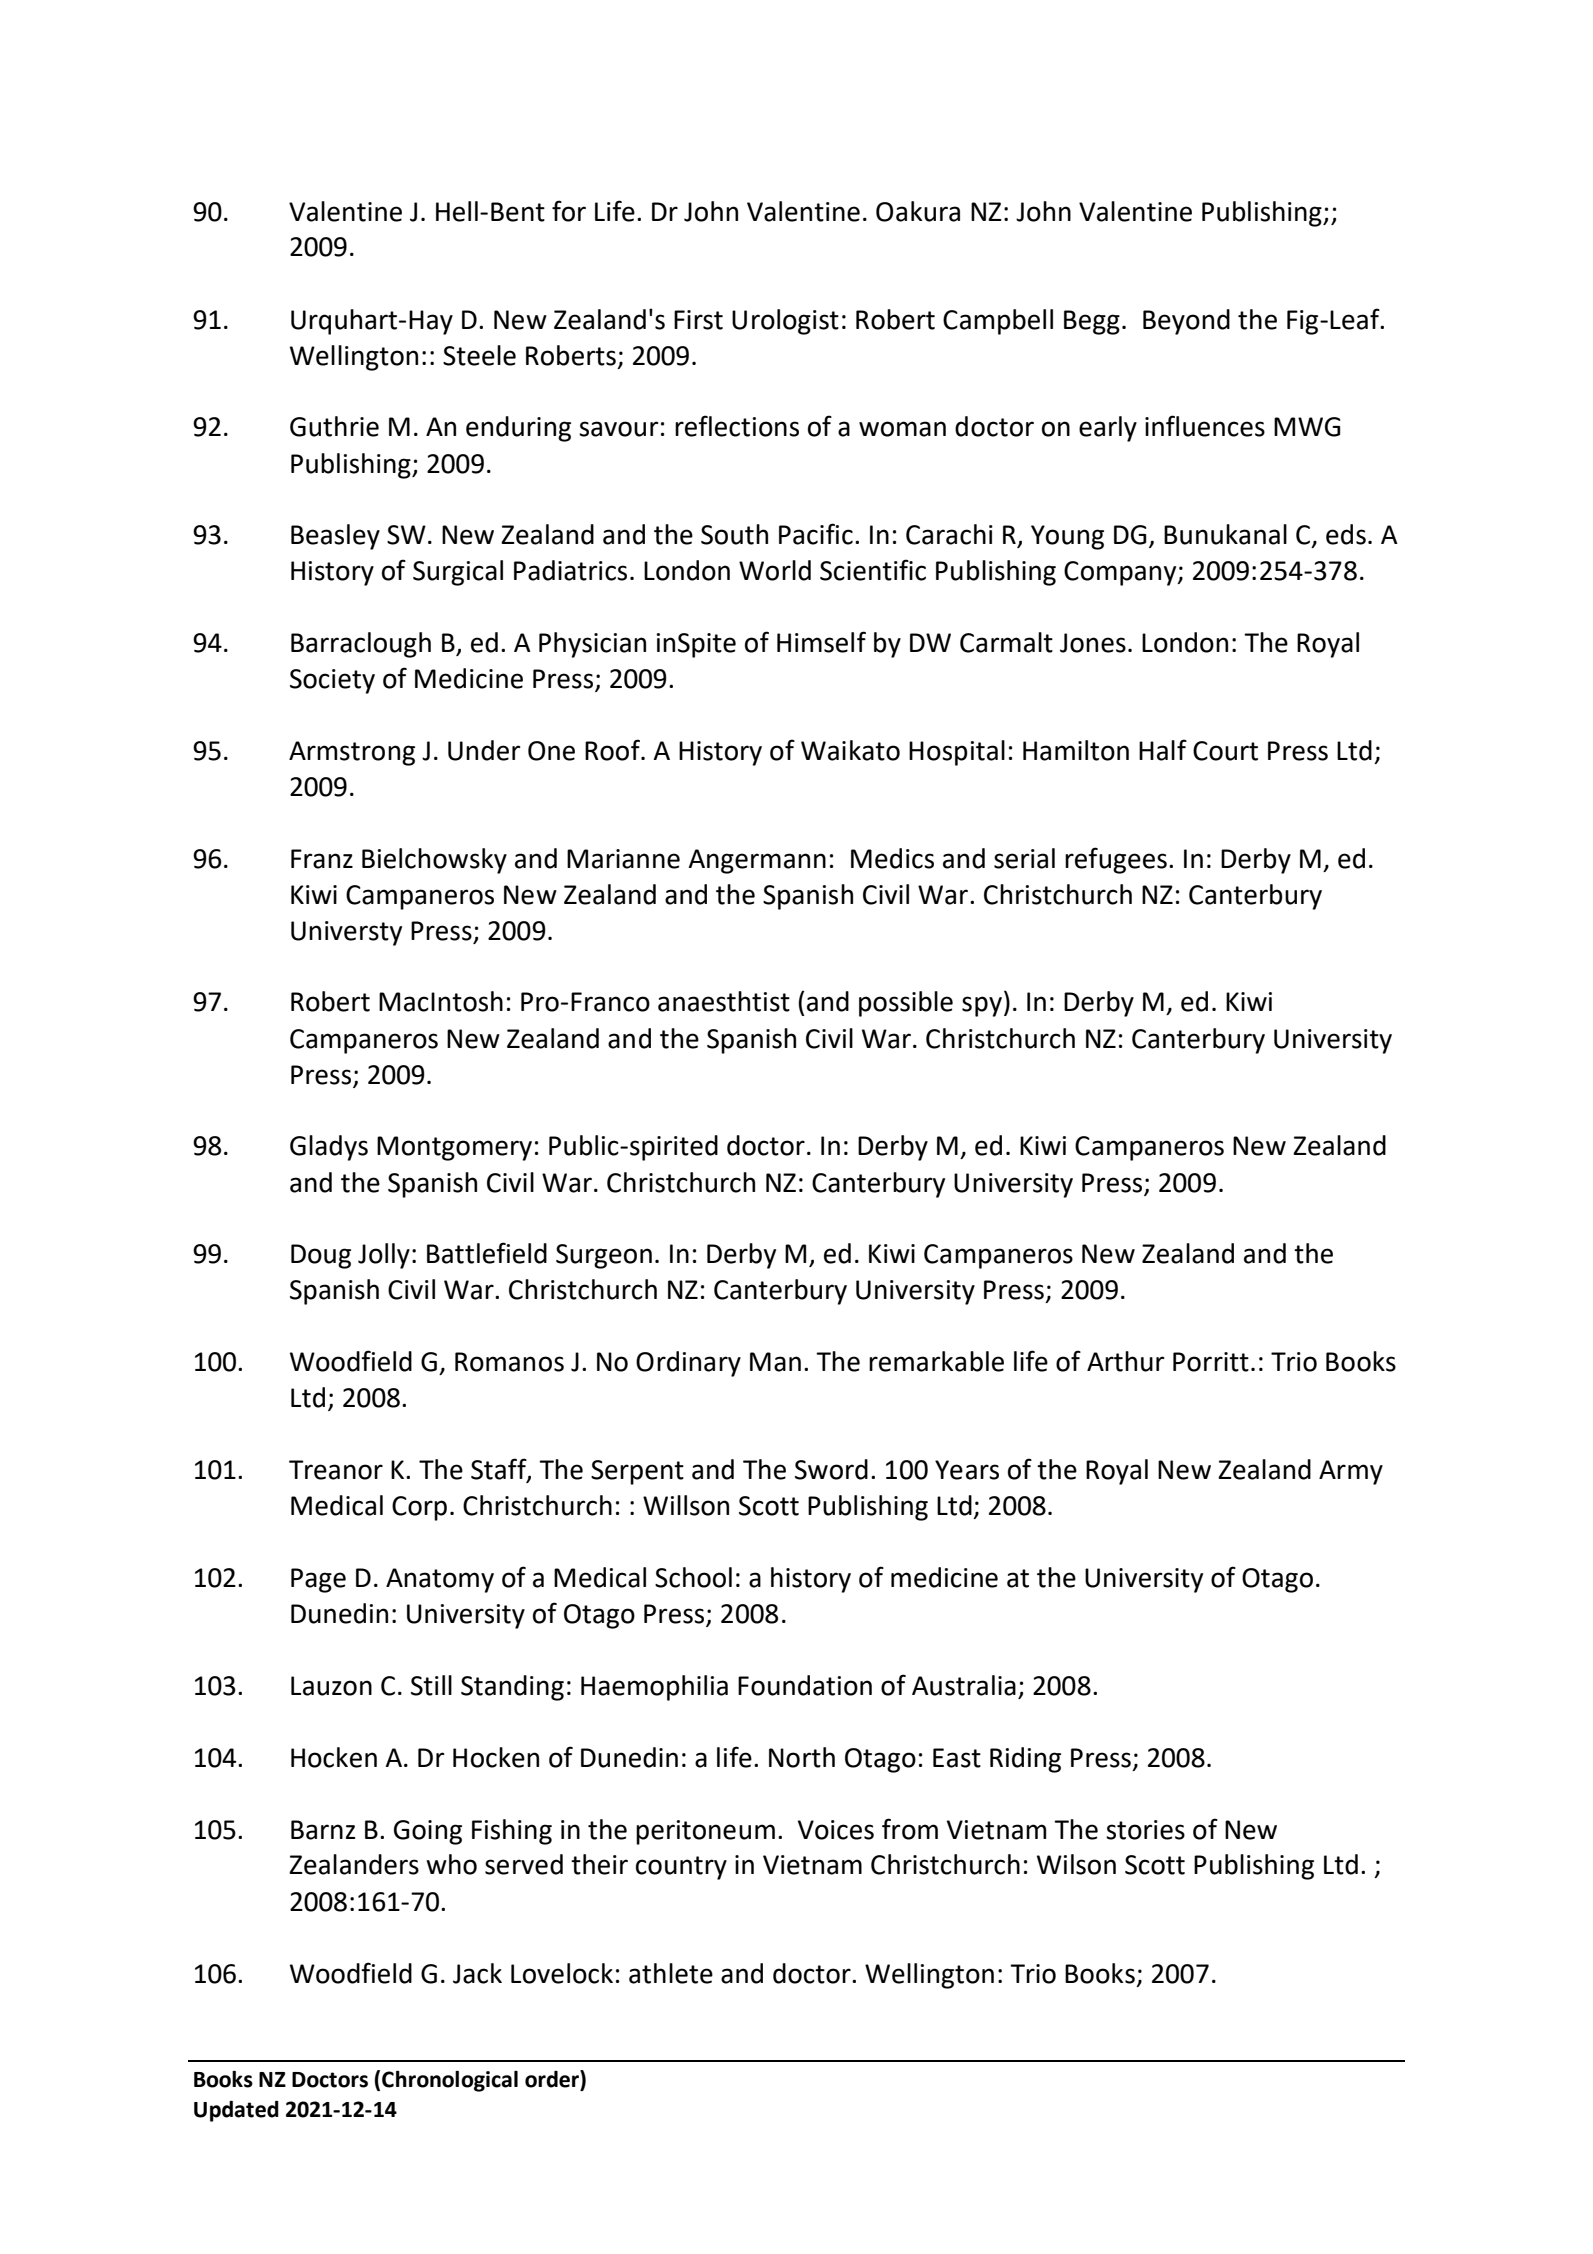  What do you see at coordinates (1211, 1362) in the screenshot?
I see `Porritt` at bounding box center [1211, 1362].
